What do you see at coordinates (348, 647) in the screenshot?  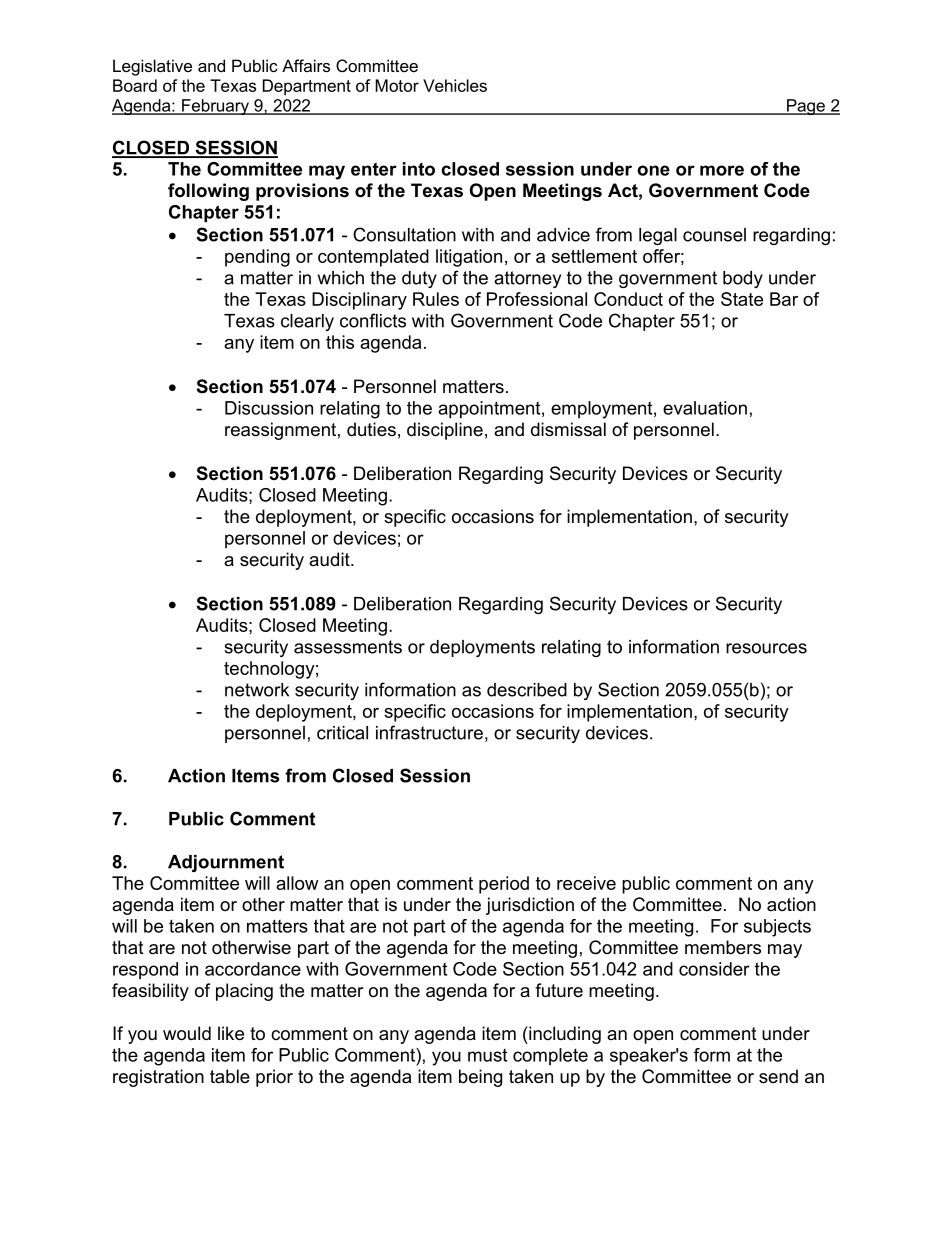 I see `assessments` at bounding box center [348, 647].
